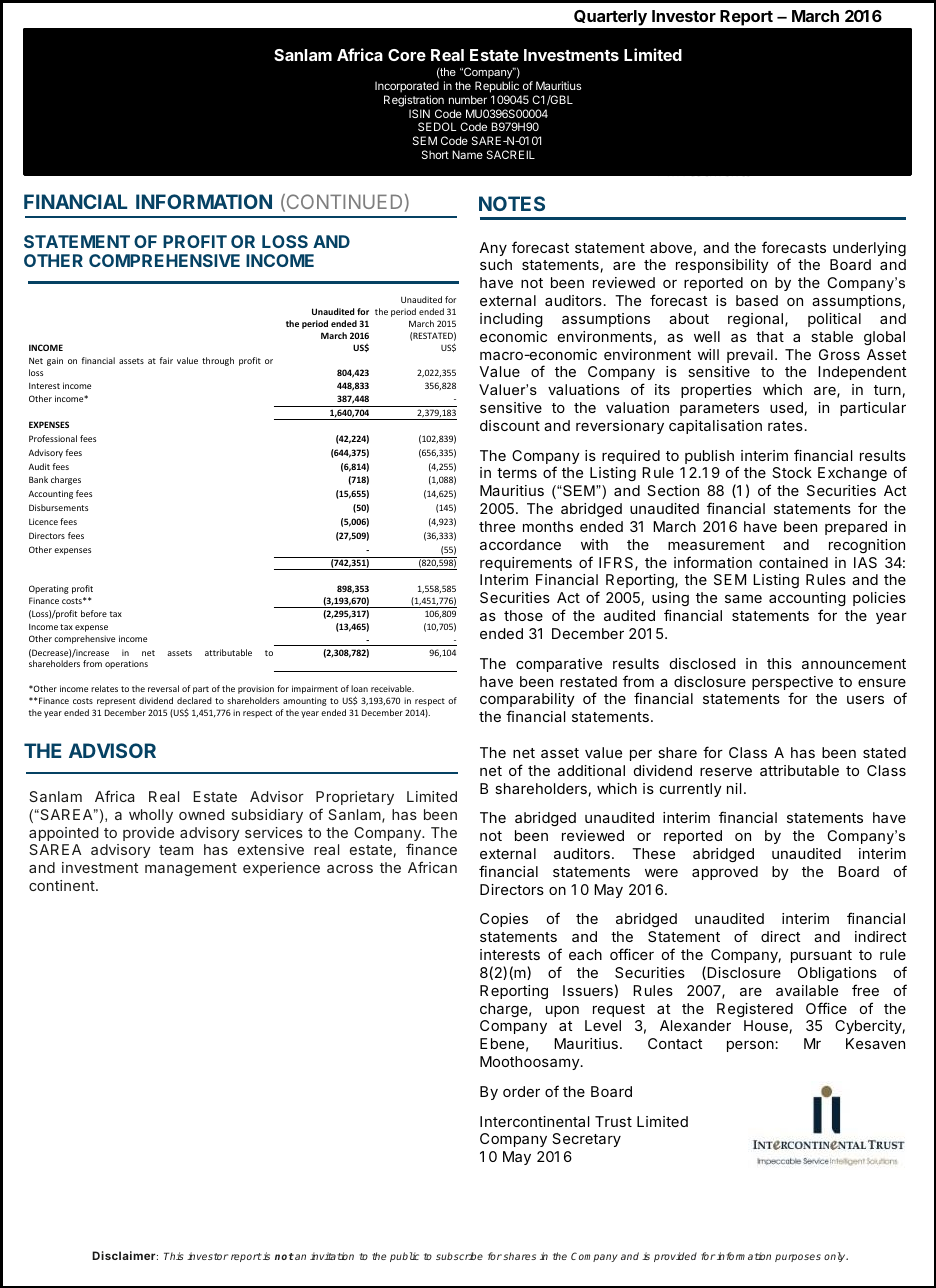 This screenshot has width=936, height=1288. What do you see at coordinates (517, 473) in the screenshot?
I see `terms` at bounding box center [517, 473].
